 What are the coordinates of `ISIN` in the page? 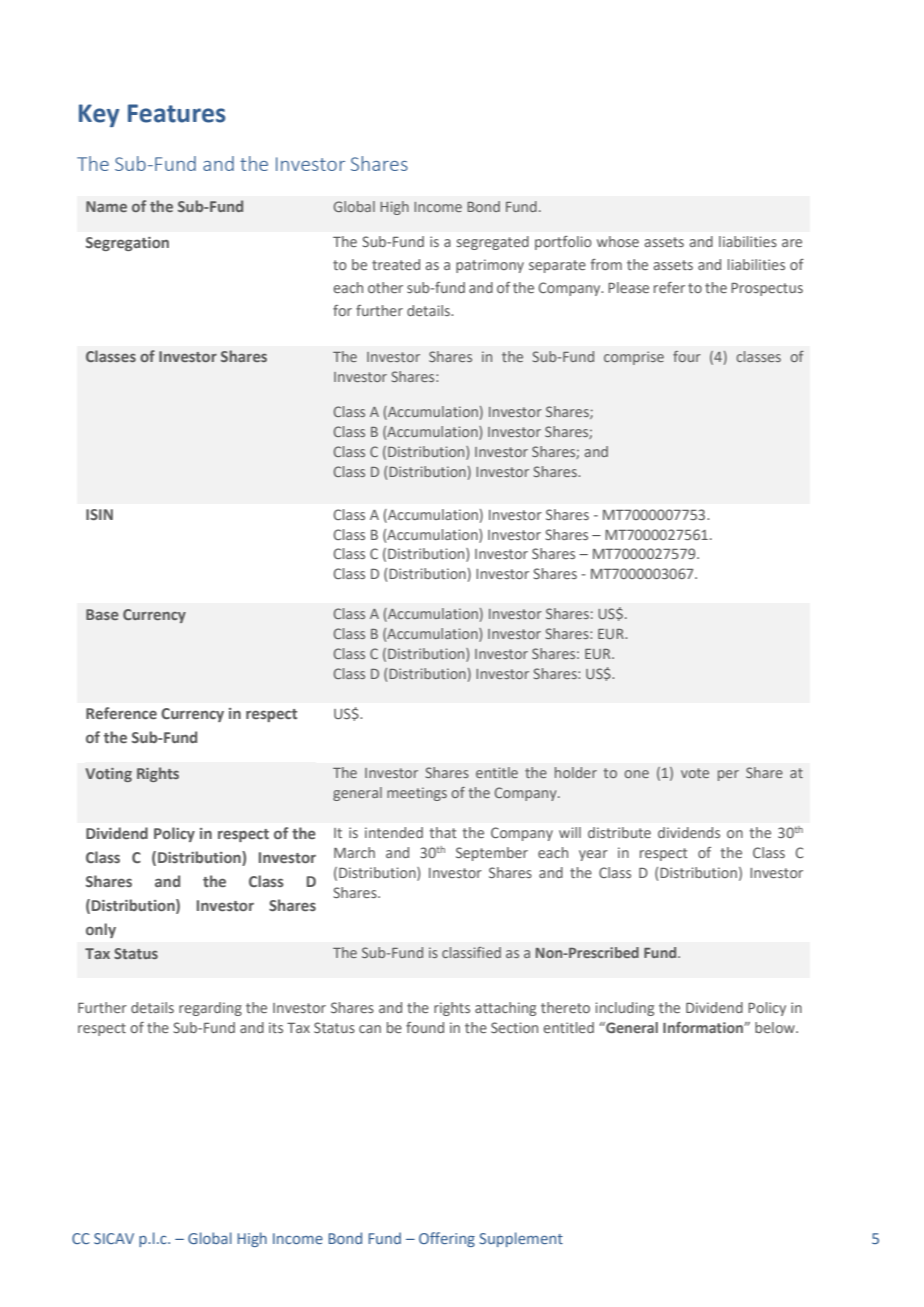 It's located at (99, 514).
